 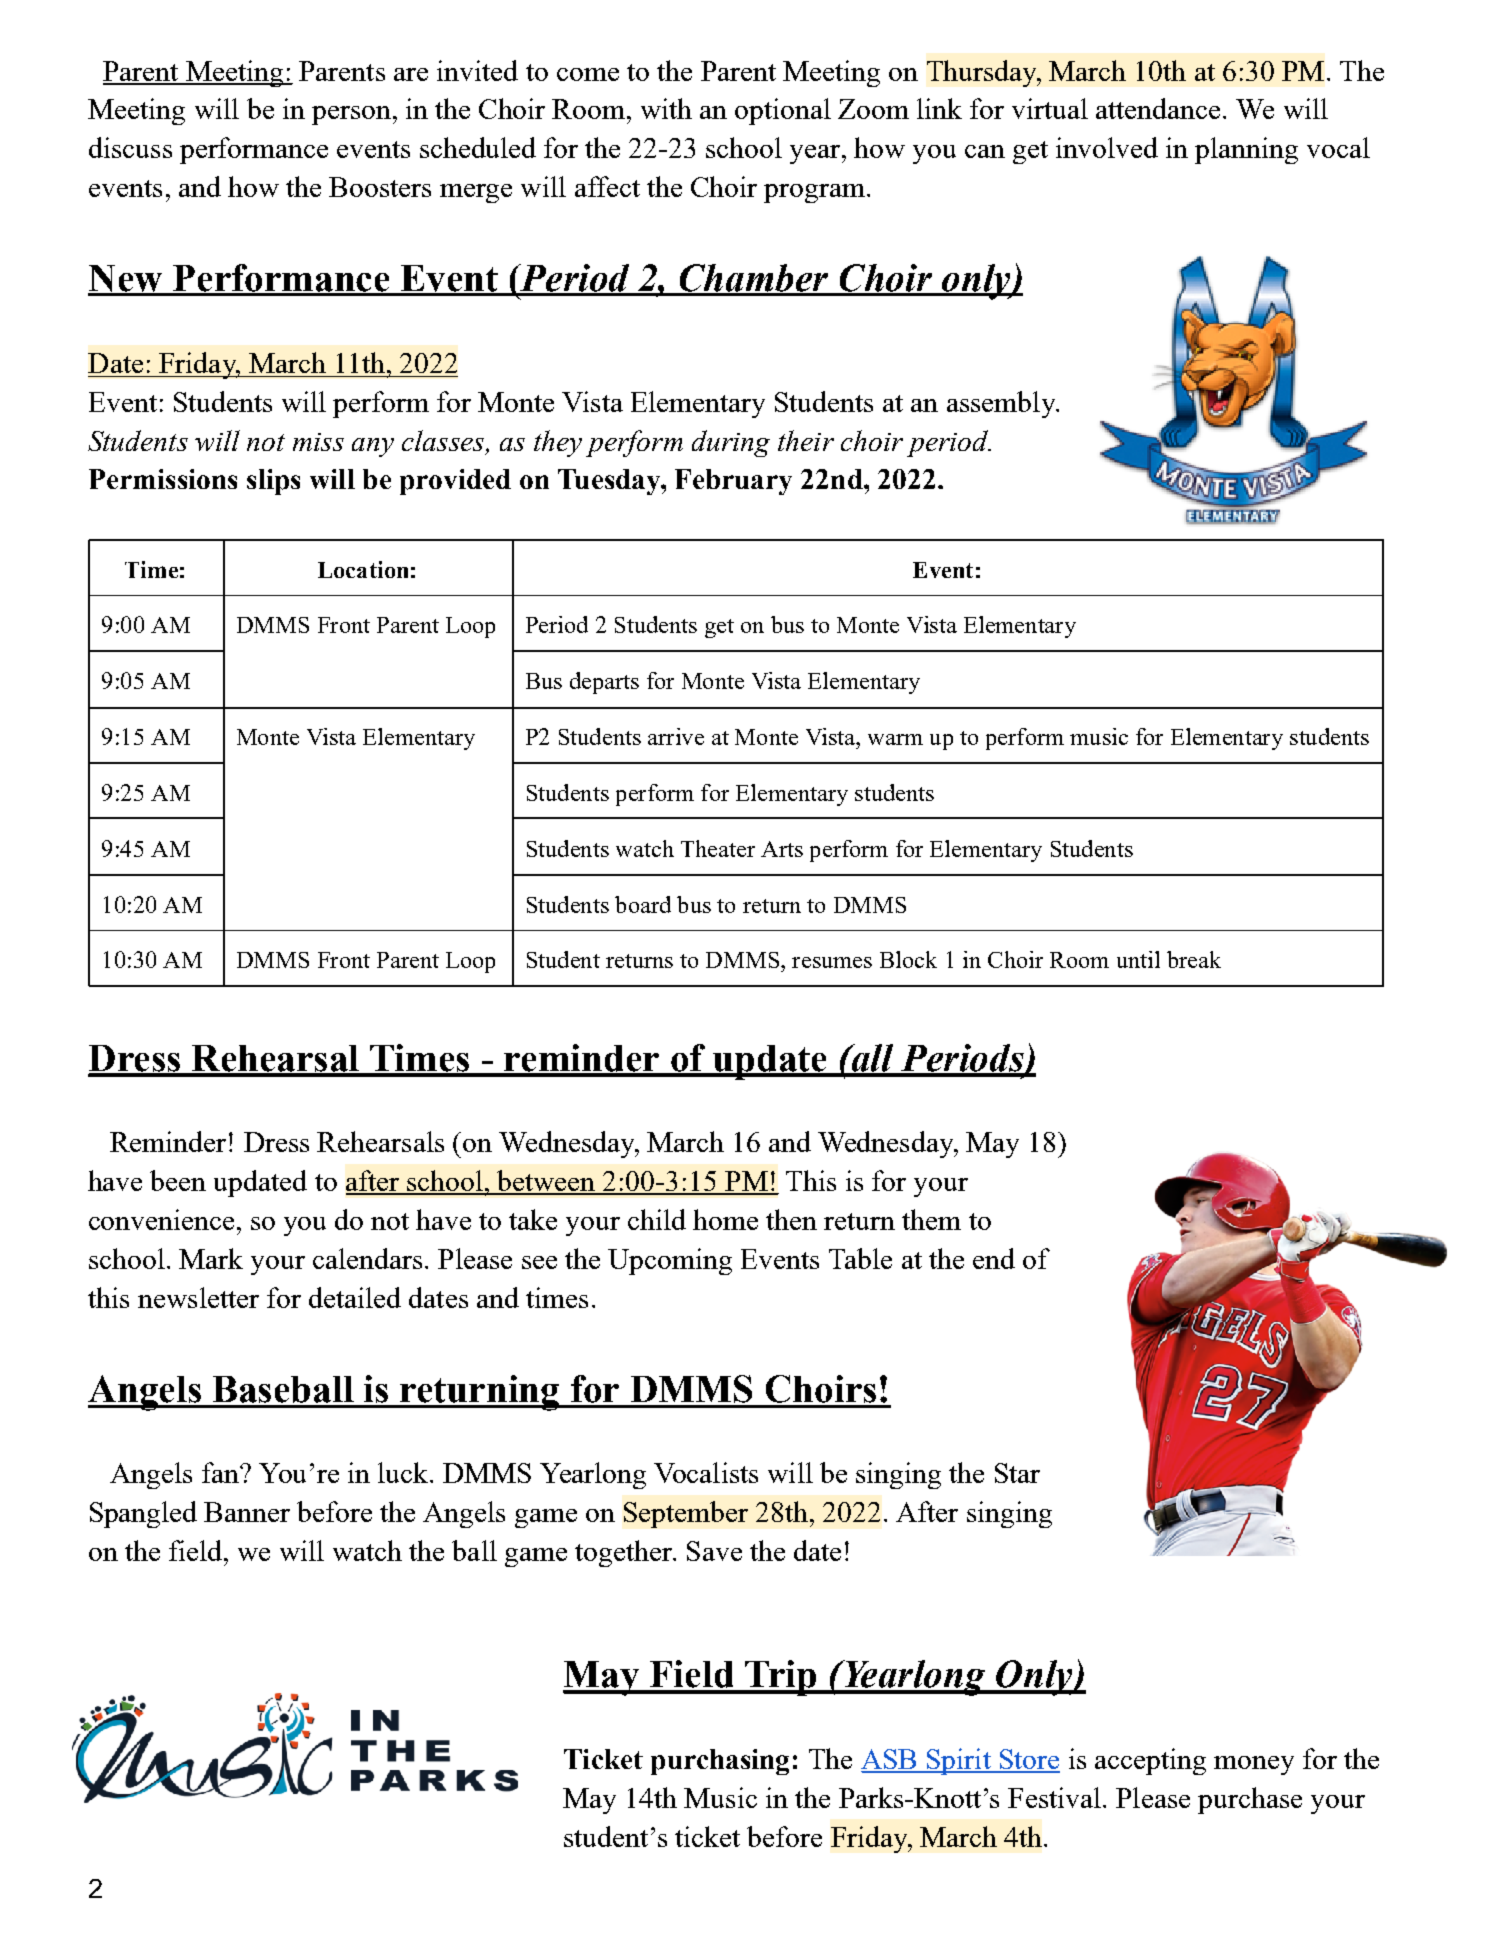 I want to click on home, so click(x=725, y=1219).
